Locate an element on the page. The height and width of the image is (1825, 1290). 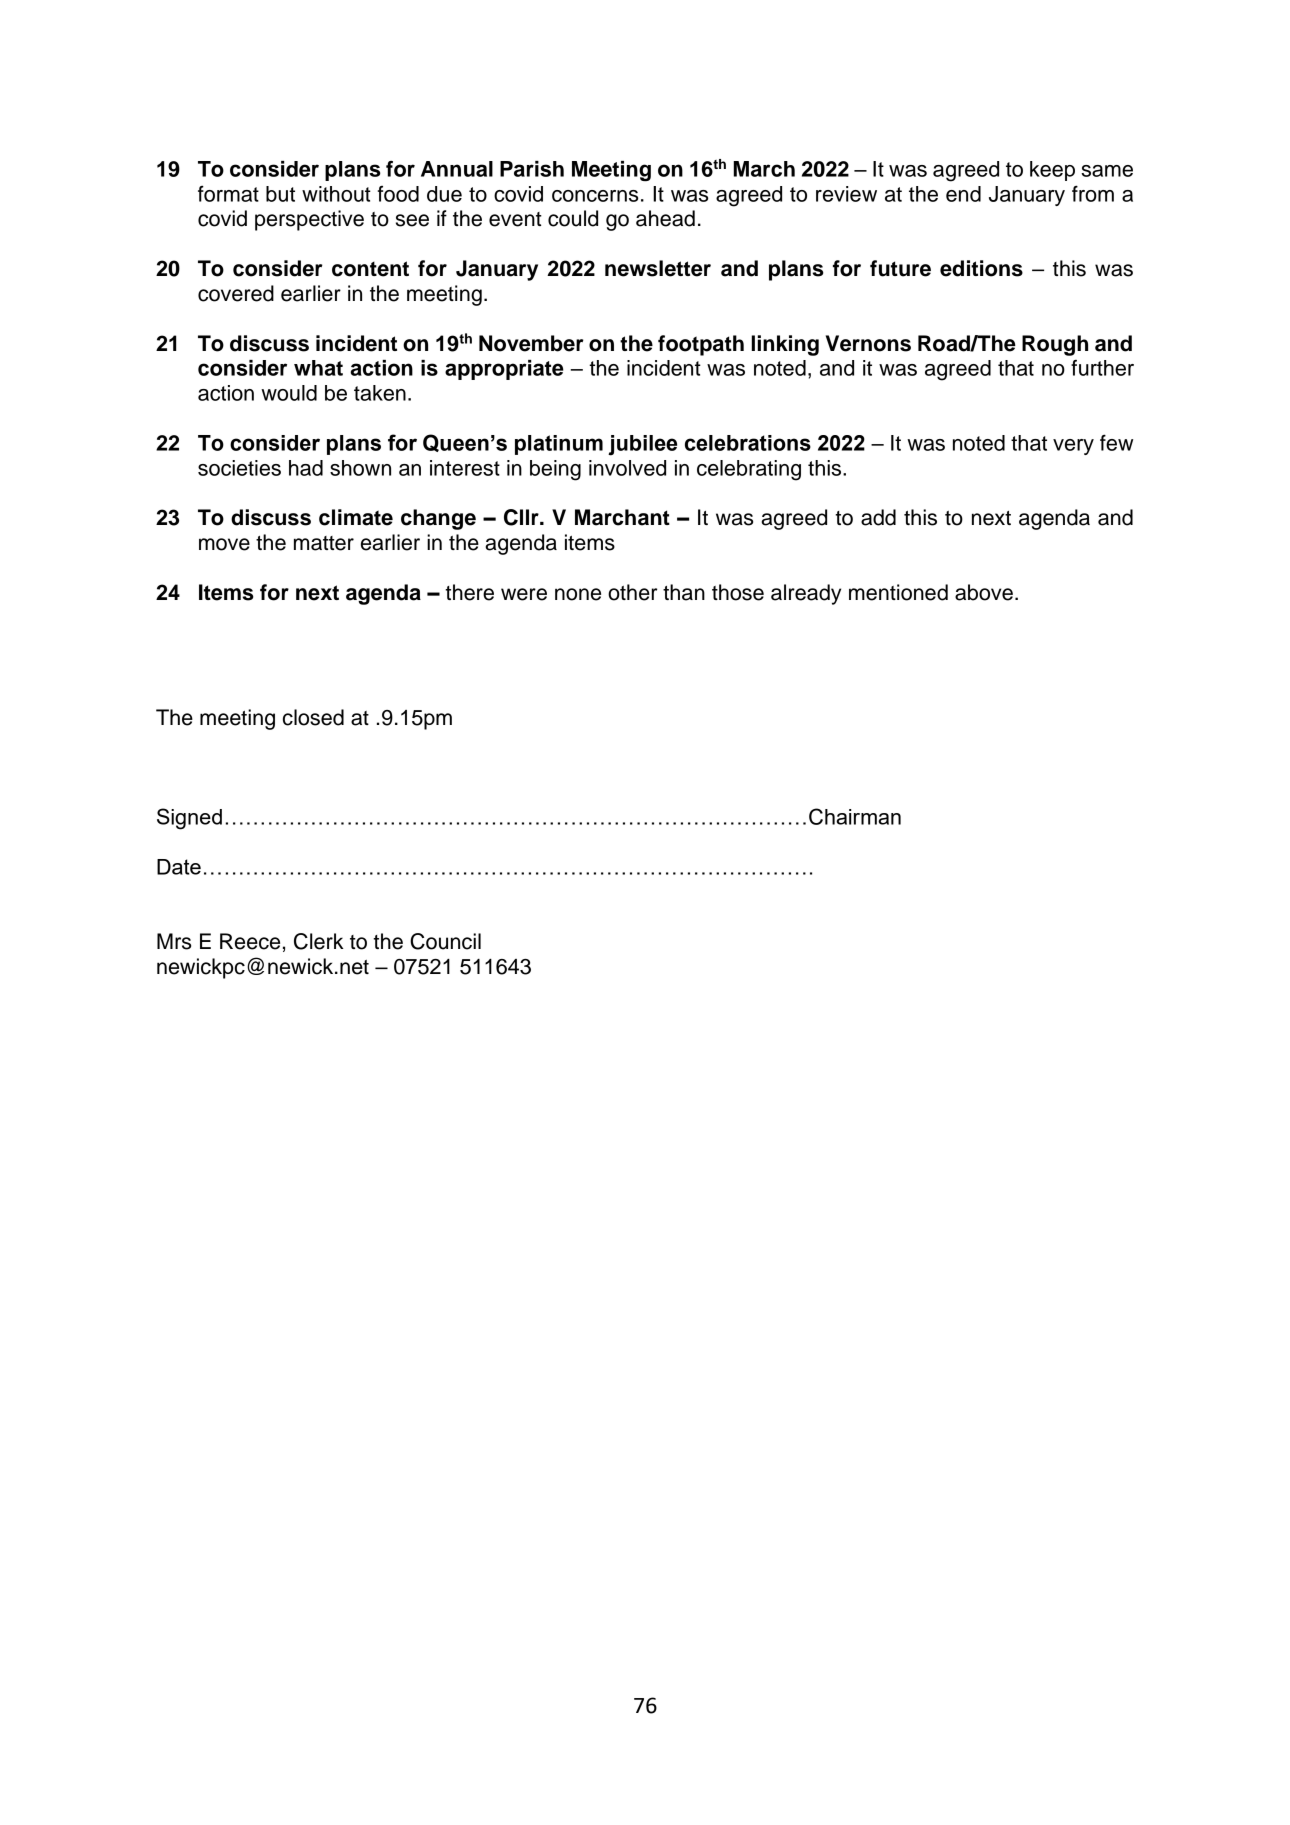
concerns is located at coordinates (595, 196).
